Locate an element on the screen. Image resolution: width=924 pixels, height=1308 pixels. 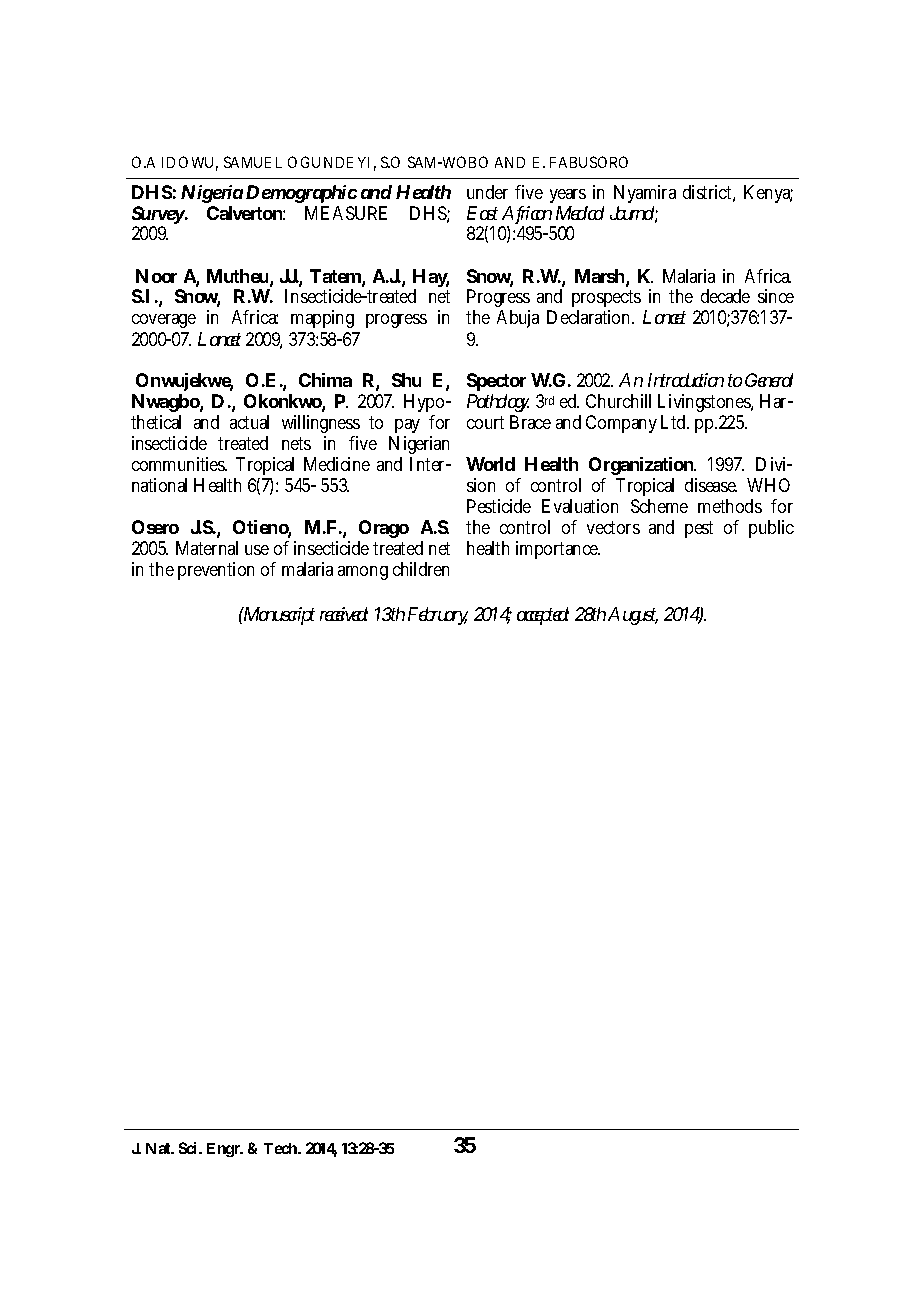
importance is located at coordinates (558, 550).
